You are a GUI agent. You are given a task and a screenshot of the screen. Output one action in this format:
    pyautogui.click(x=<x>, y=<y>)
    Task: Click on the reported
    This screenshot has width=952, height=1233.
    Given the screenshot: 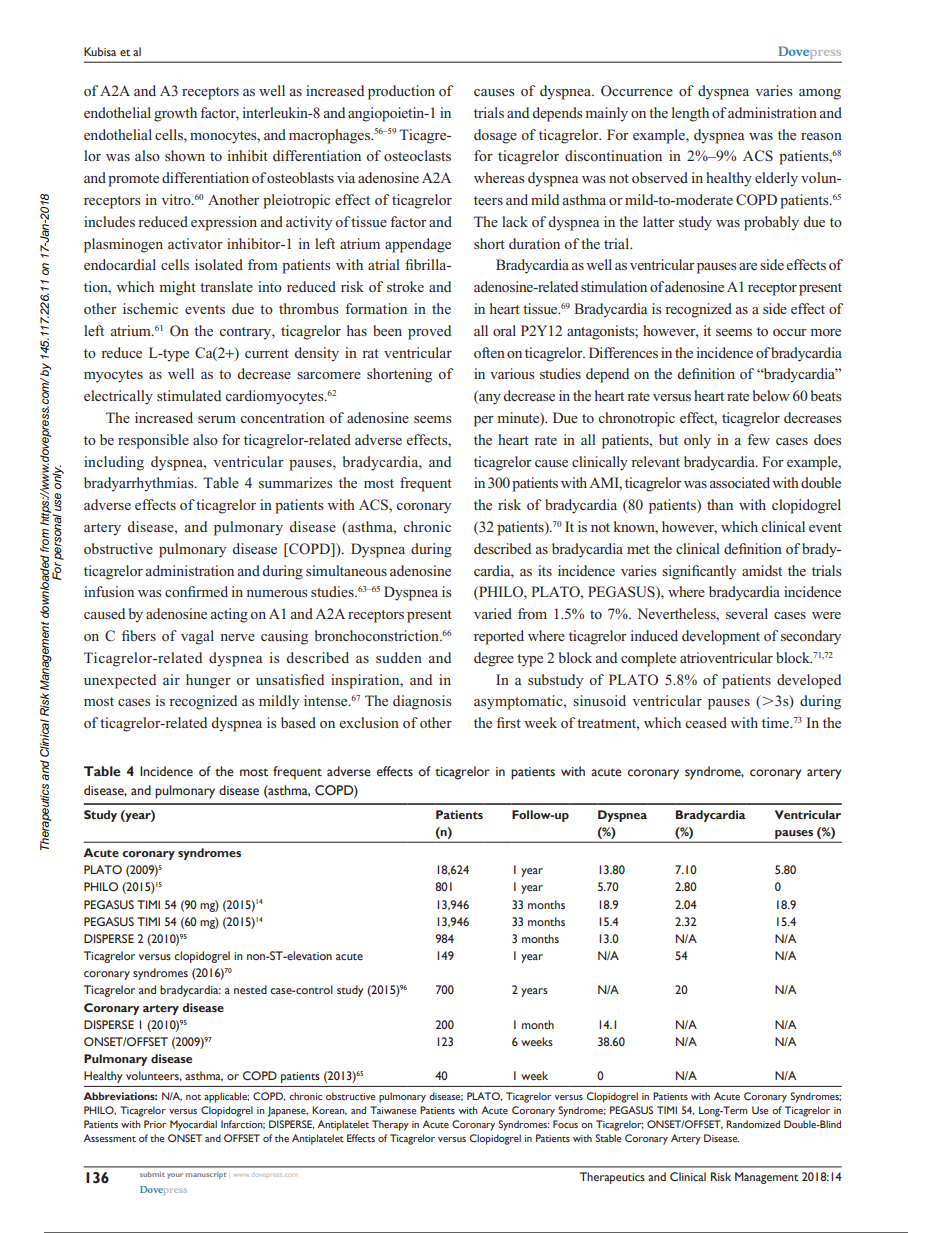 What is the action you would take?
    pyautogui.click(x=499, y=637)
